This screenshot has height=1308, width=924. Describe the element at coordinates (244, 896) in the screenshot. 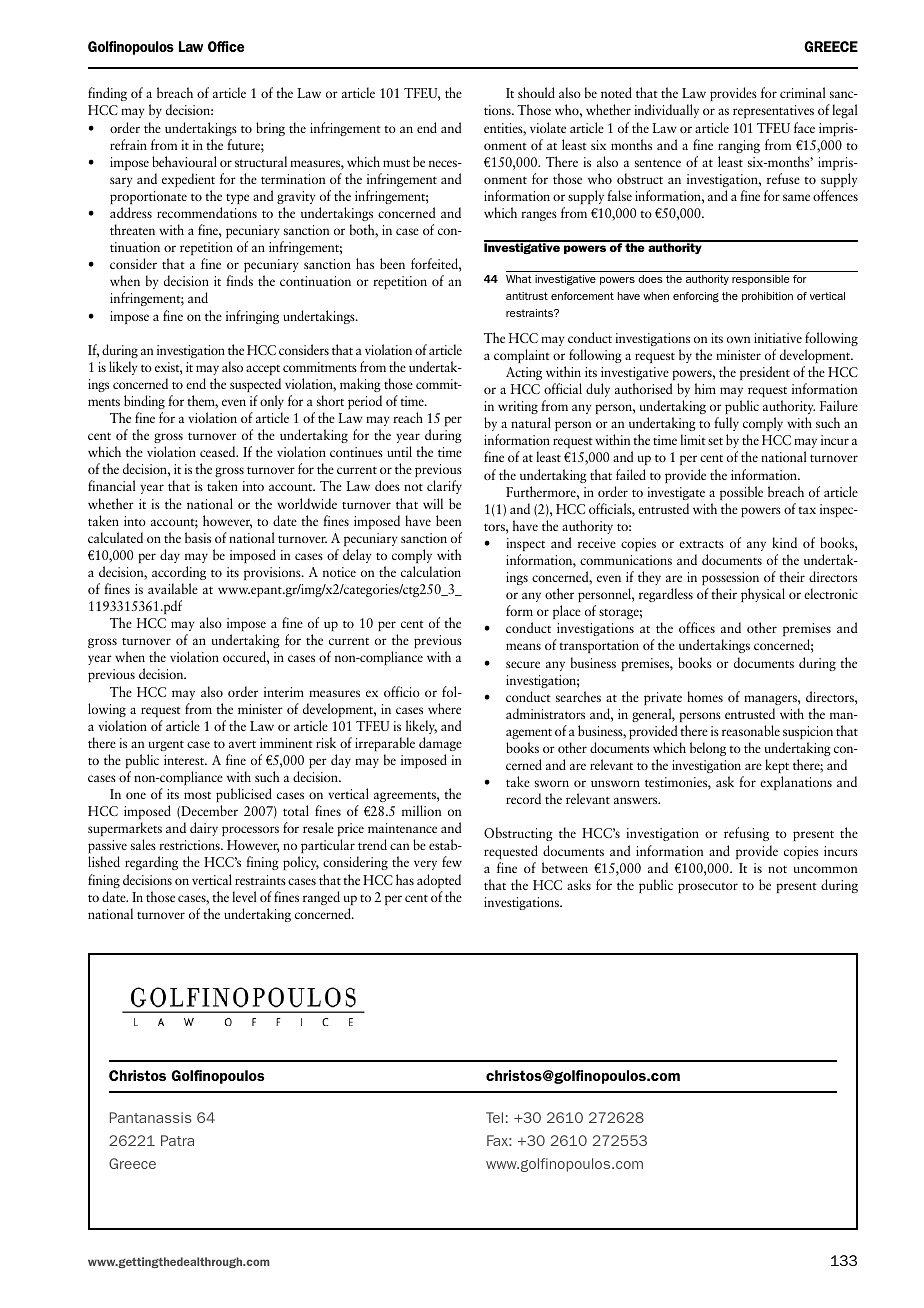

I see `level` at that location.
